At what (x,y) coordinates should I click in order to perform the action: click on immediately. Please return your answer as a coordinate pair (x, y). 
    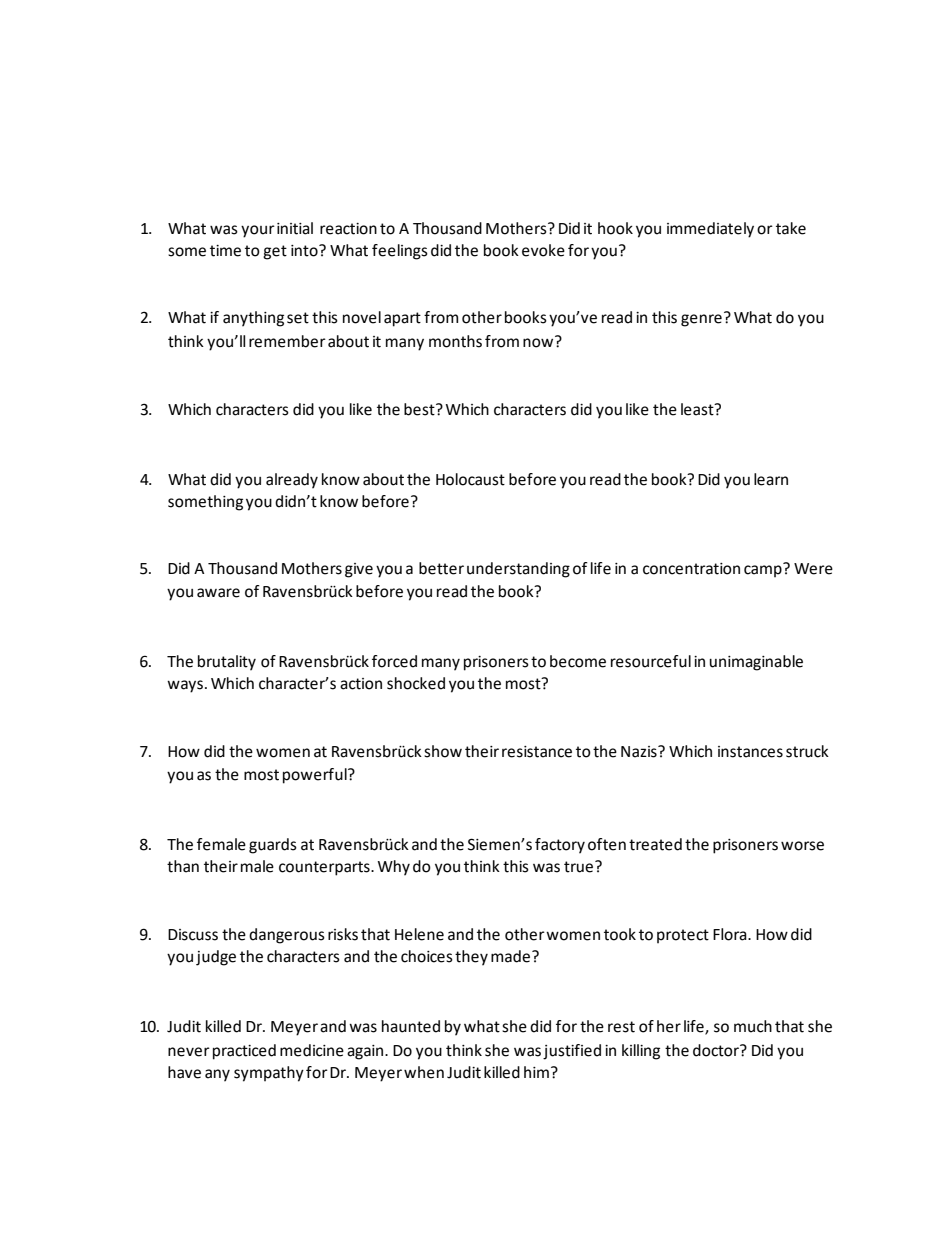
    Looking at the image, I should click on (710, 230).
